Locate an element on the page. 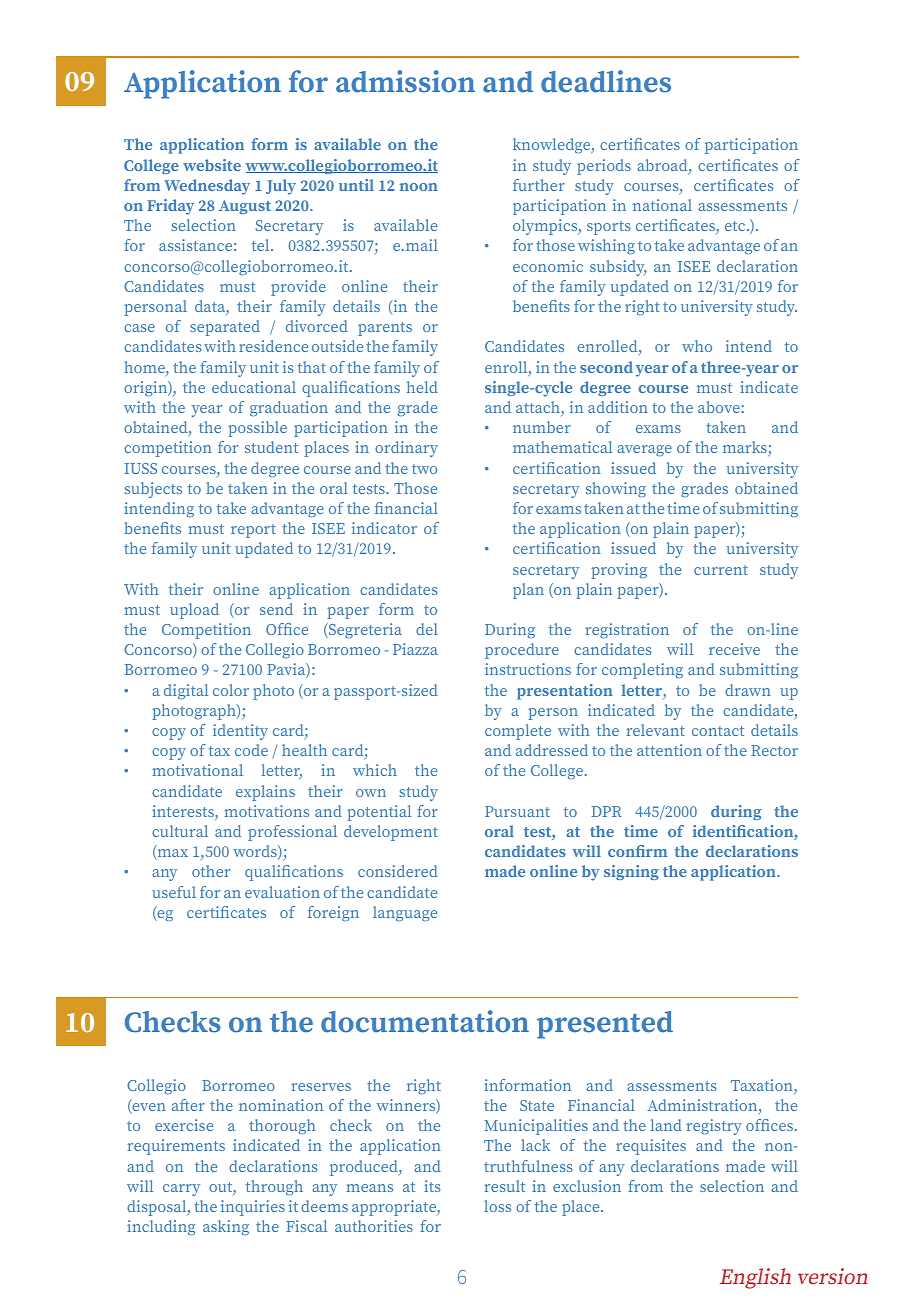 This document has height=1308, width=924. carry is located at coordinates (181, 1190).
